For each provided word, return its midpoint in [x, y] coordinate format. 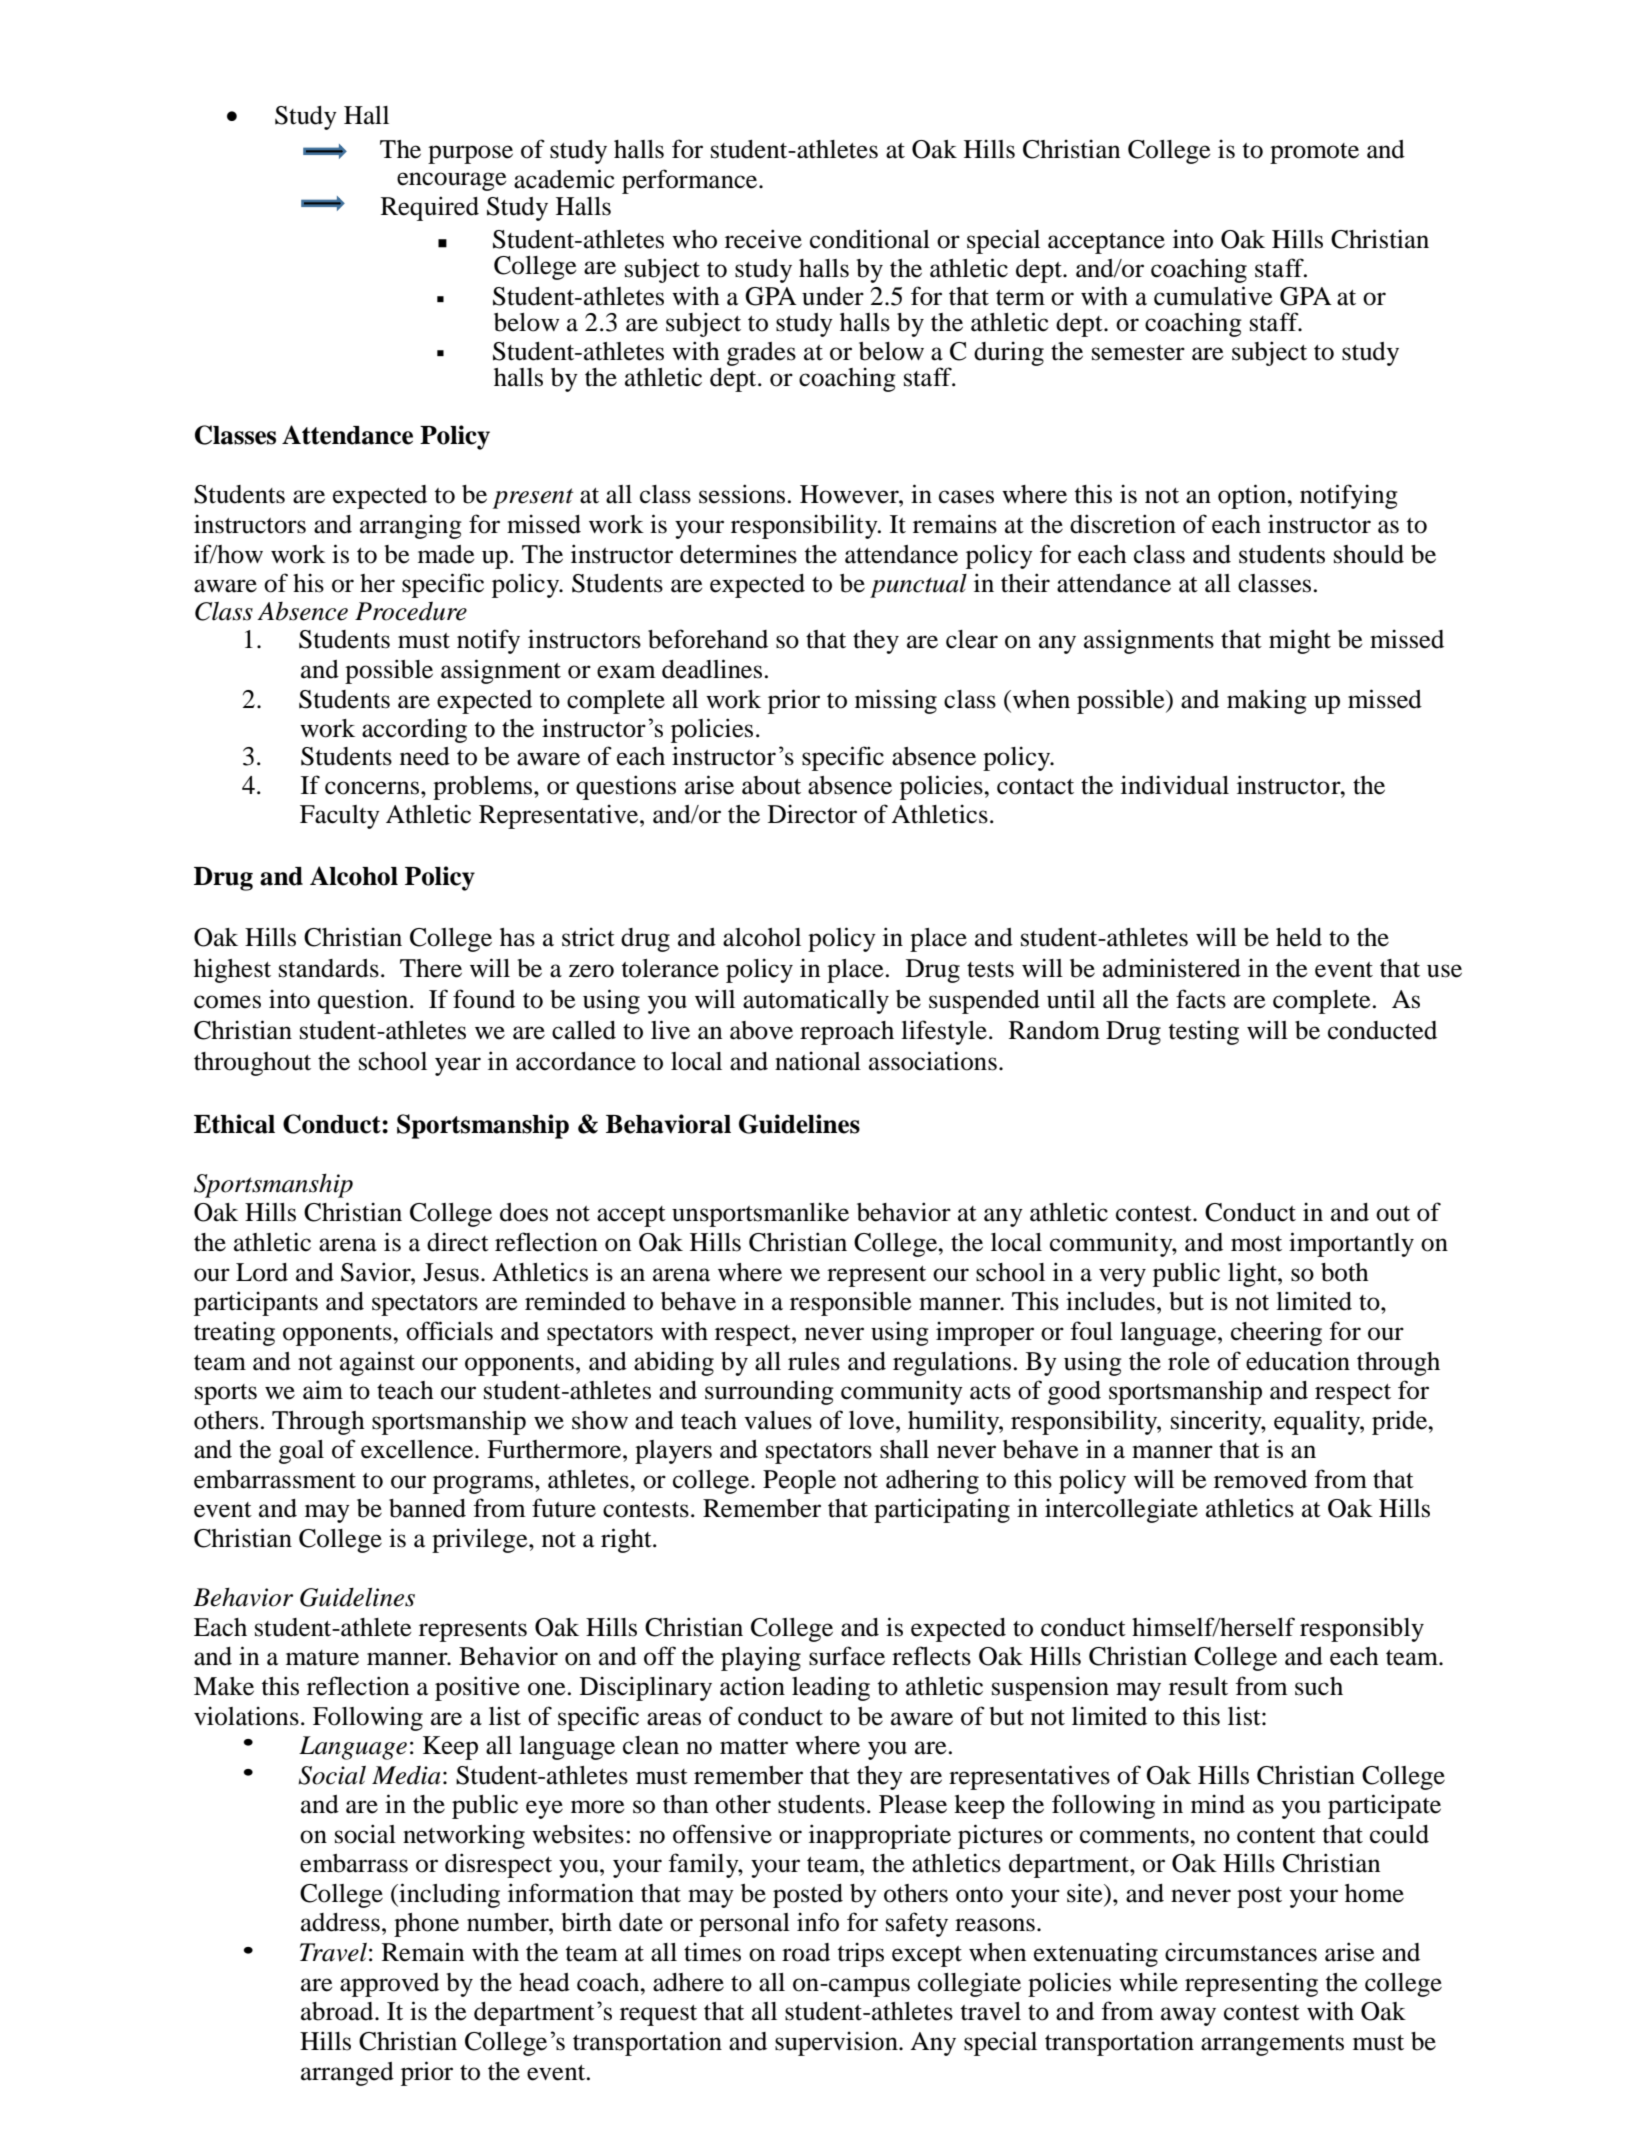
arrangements [1272, 2045]
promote [1314, 153]
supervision [837, 2043]
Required [430, 208]
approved [389, 1985]
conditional [870, 239]
